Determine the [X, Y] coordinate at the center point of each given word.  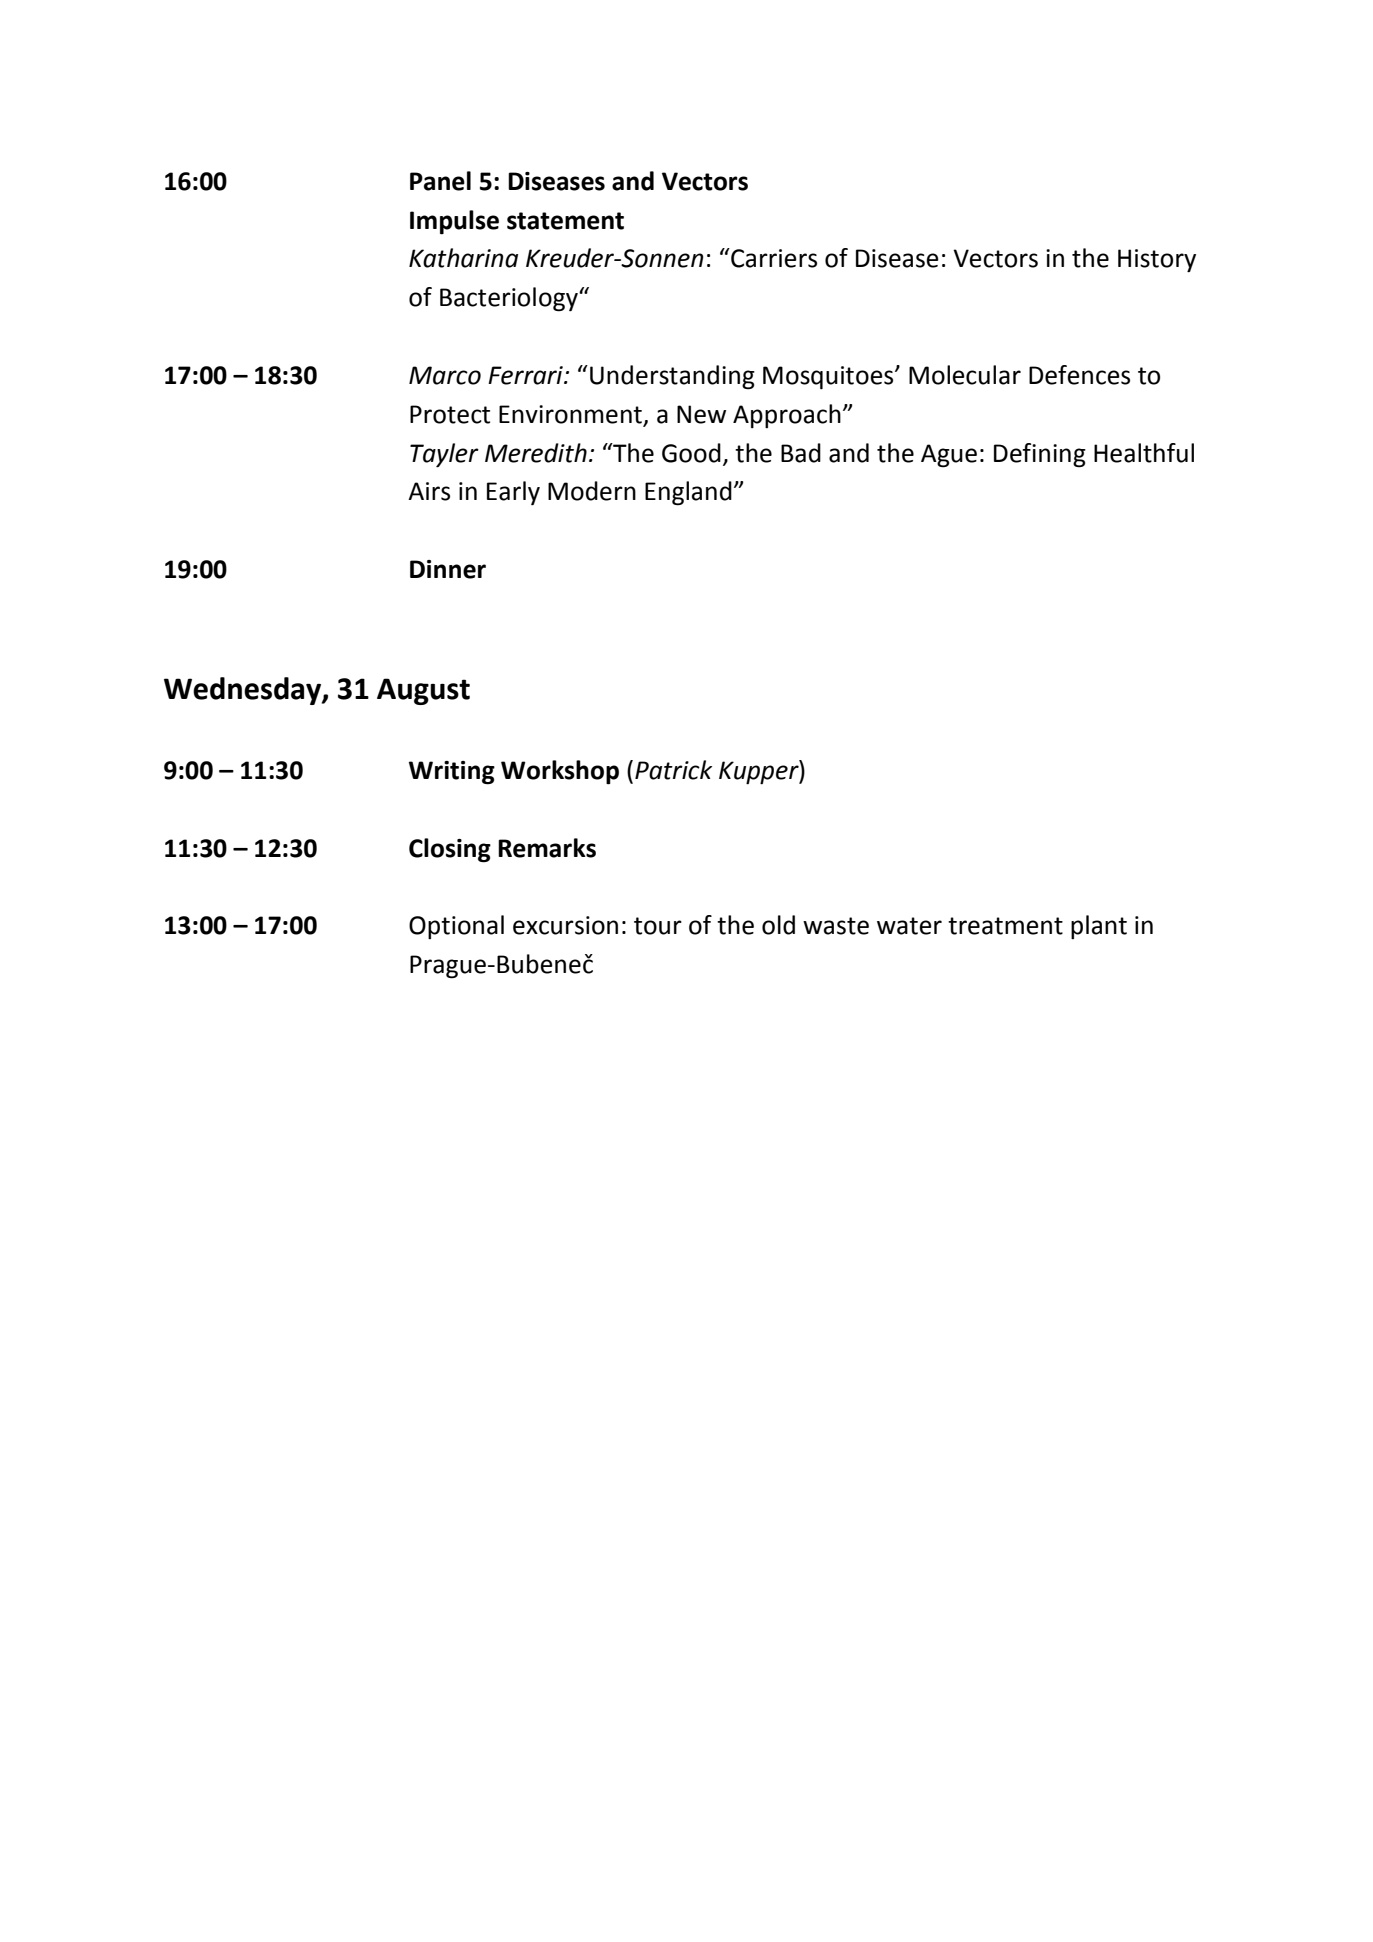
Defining [1040, 455]
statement [565, 221]
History [1157, 260]
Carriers [773, 258]
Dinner [448, 569]
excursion [565, 925]
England [688, 493]
